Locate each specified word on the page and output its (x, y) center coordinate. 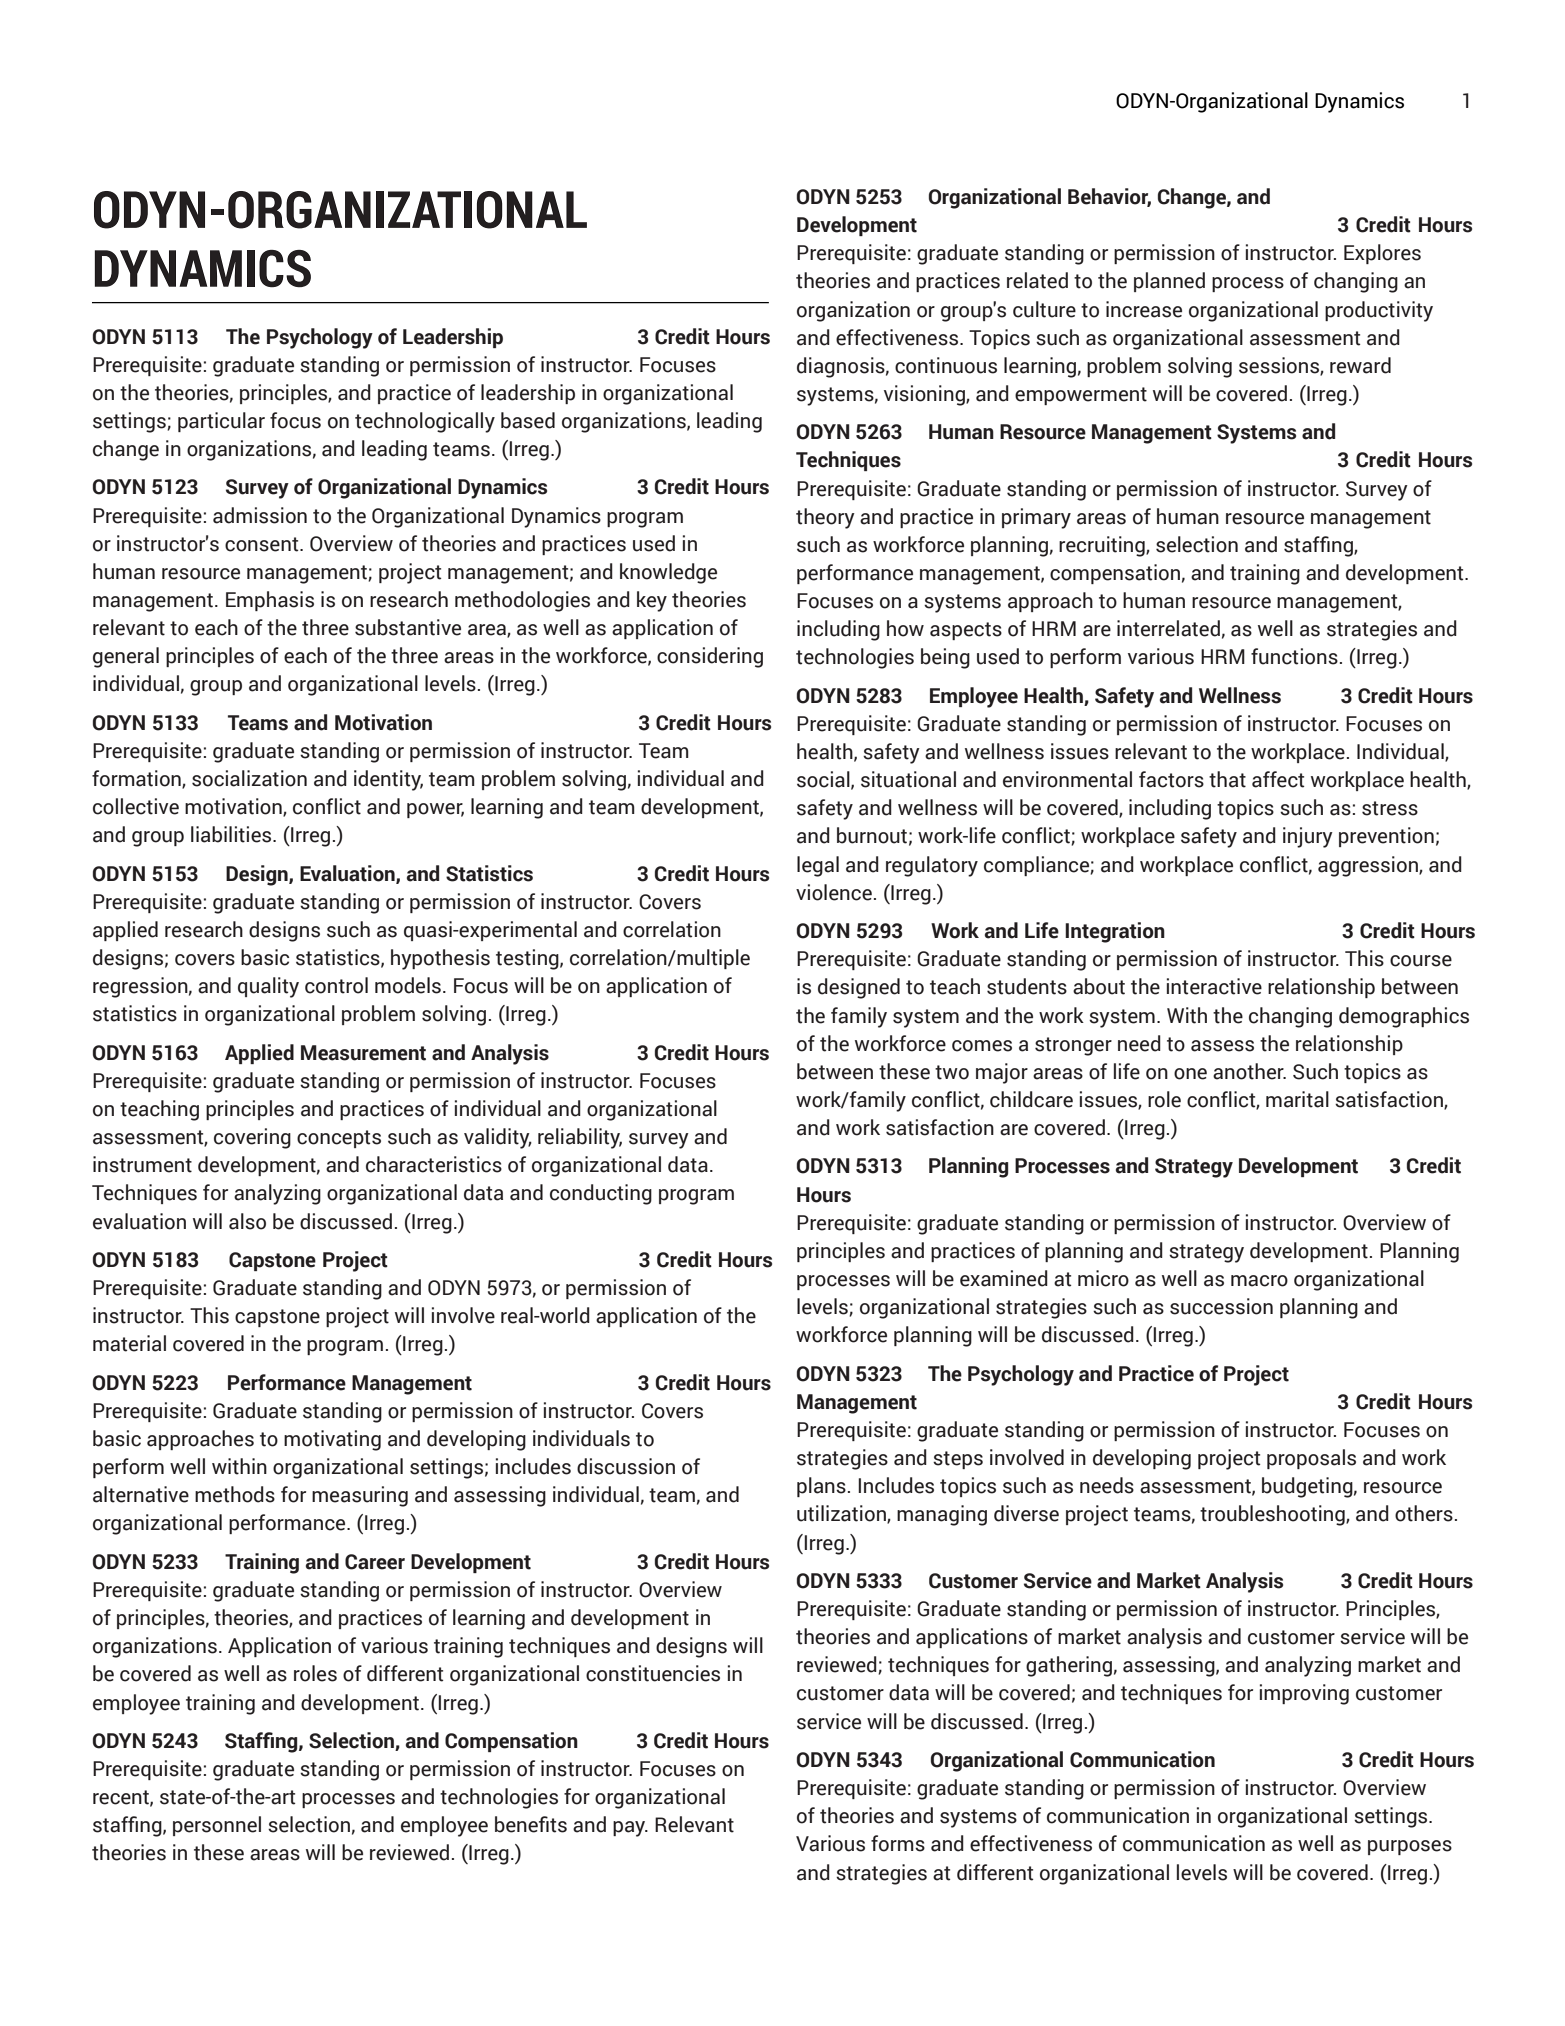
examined (1004, 1278)
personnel (217, 1826)
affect (1278, 779)
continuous (946, 365)
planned (1169, 282)
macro (1259, 1281)
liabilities (232, 834)
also (247, 1221)
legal (818, 866)
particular (221, 422)
